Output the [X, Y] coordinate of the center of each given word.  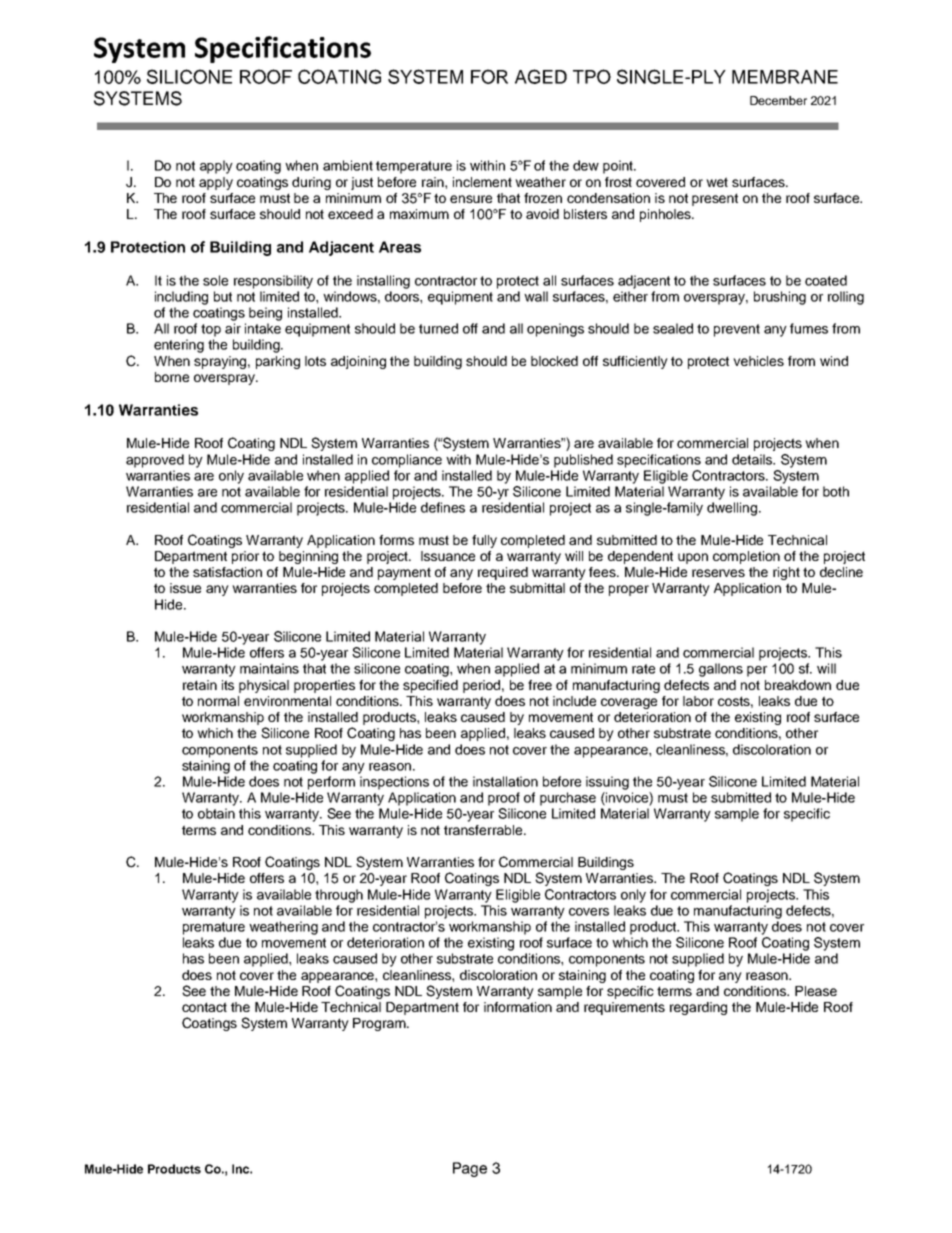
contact [204, 1007]
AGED [541, 76]
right [786, 573]
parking [278, 362]
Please [816, 991]
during [311, 183]
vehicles [758, 361]
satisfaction [227, 572]
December [778, 100]
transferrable [484, 830]
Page [470, 1169]
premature [214, 928]
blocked [554, 361]
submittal [537, 588]
